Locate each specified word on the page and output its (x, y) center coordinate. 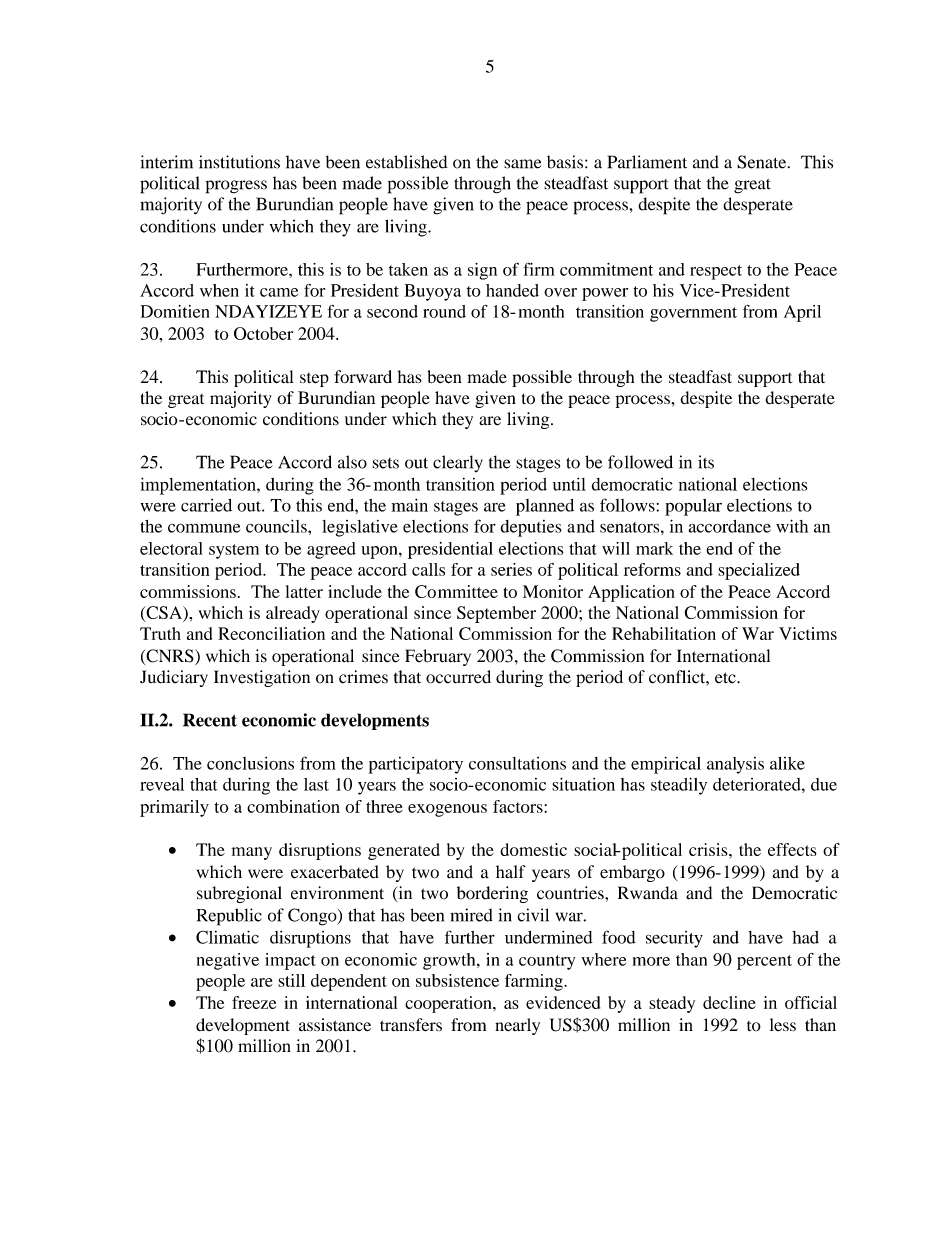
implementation (199, 486)
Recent (210, 720)
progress (236, 187)
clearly (458, 463)
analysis (735, 765)
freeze (254, 1002)
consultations (517, 763)
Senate (763, 162)
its (706, 462)
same (523, 164)
